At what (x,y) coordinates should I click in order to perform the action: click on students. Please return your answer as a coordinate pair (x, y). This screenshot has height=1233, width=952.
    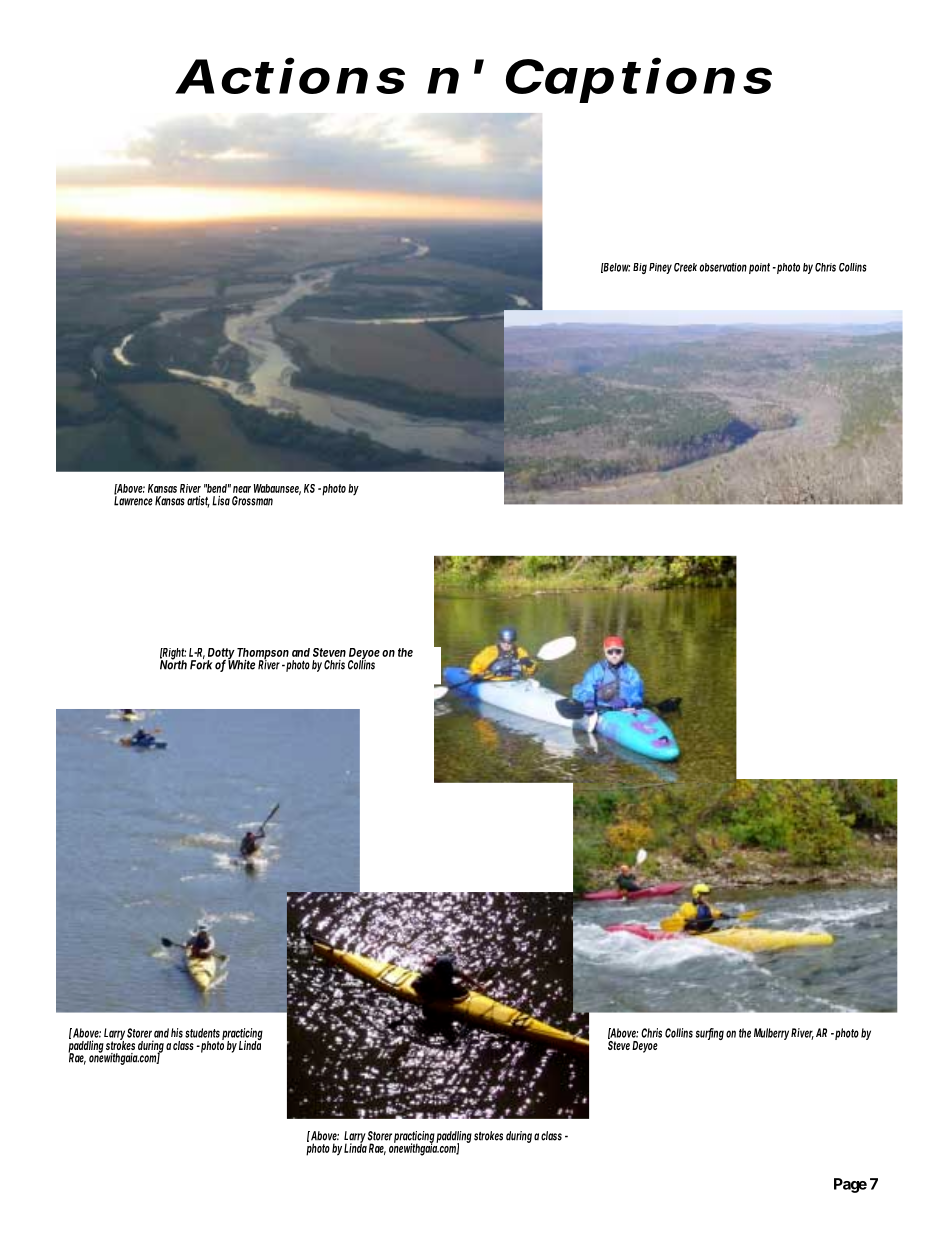
    Looking at the image, I should click on (202, 1033).
